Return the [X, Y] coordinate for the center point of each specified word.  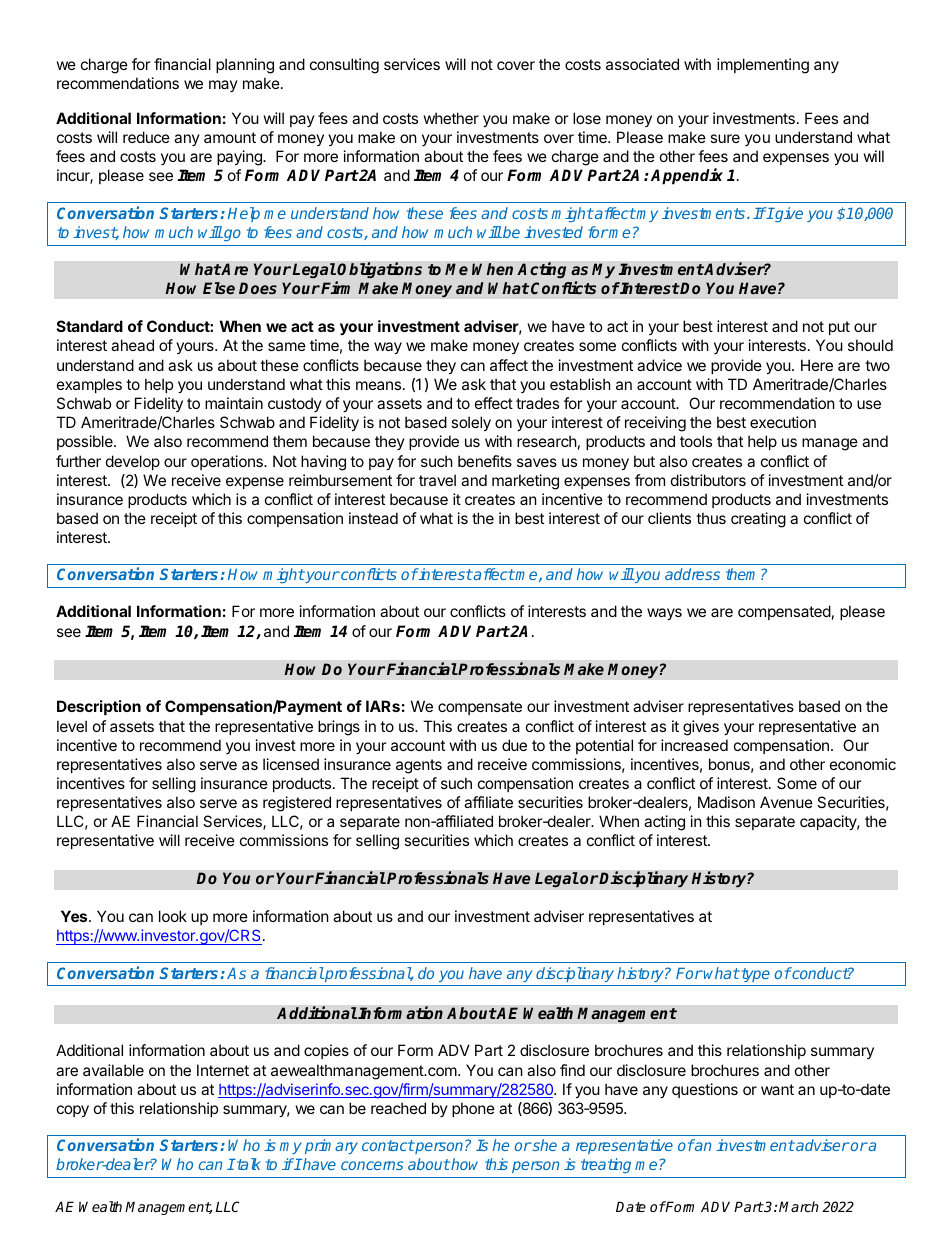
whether [451, 118]
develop [133, 462]
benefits [485, 461]
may [223, 86]
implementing [763, 66]
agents [419, 766]
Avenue [786, 802]
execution [783, 422]
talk [248, 1164]
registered [297, 804]
